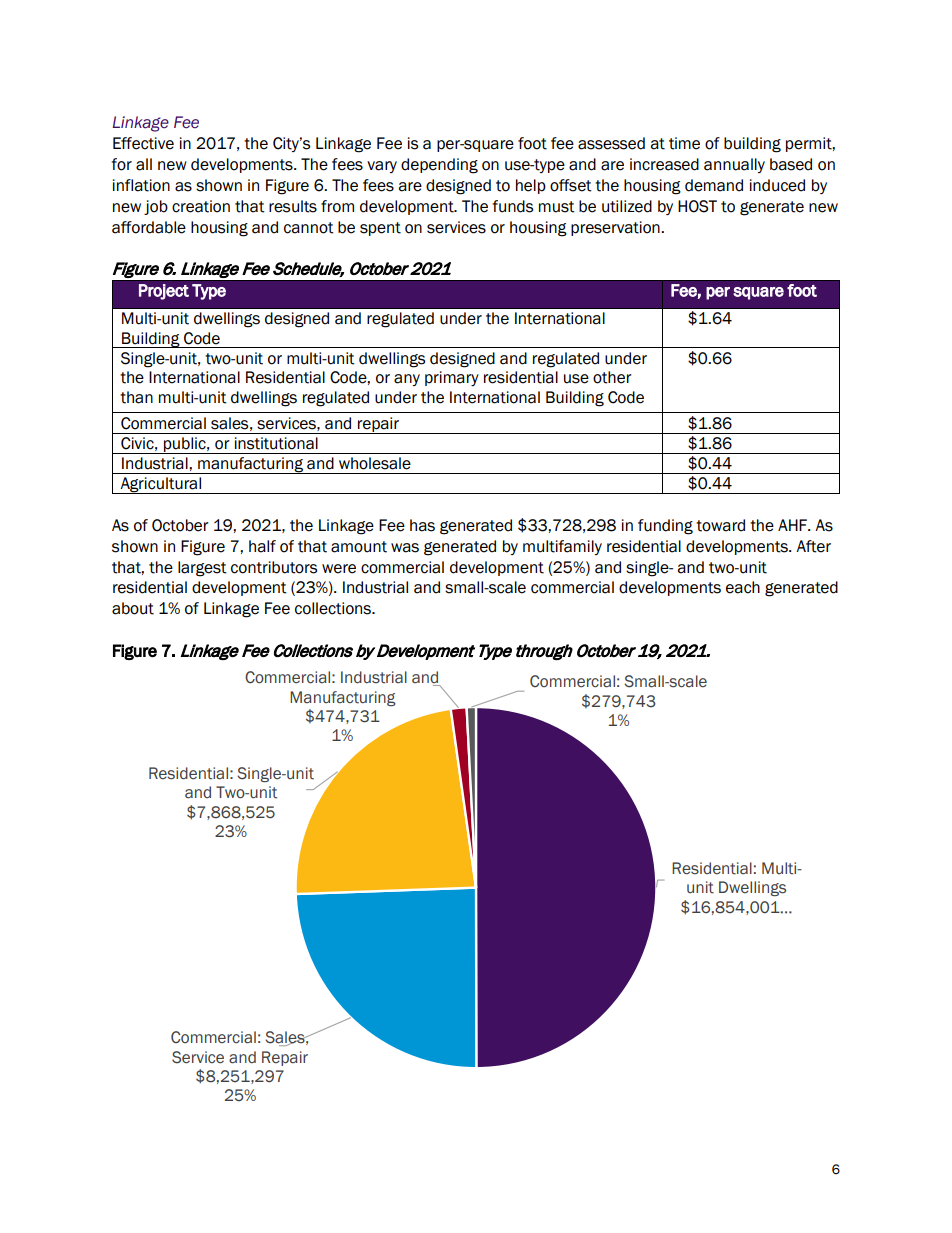  Describe the element at coordinates (734, 165) in the page. I see `annually` at that location.
